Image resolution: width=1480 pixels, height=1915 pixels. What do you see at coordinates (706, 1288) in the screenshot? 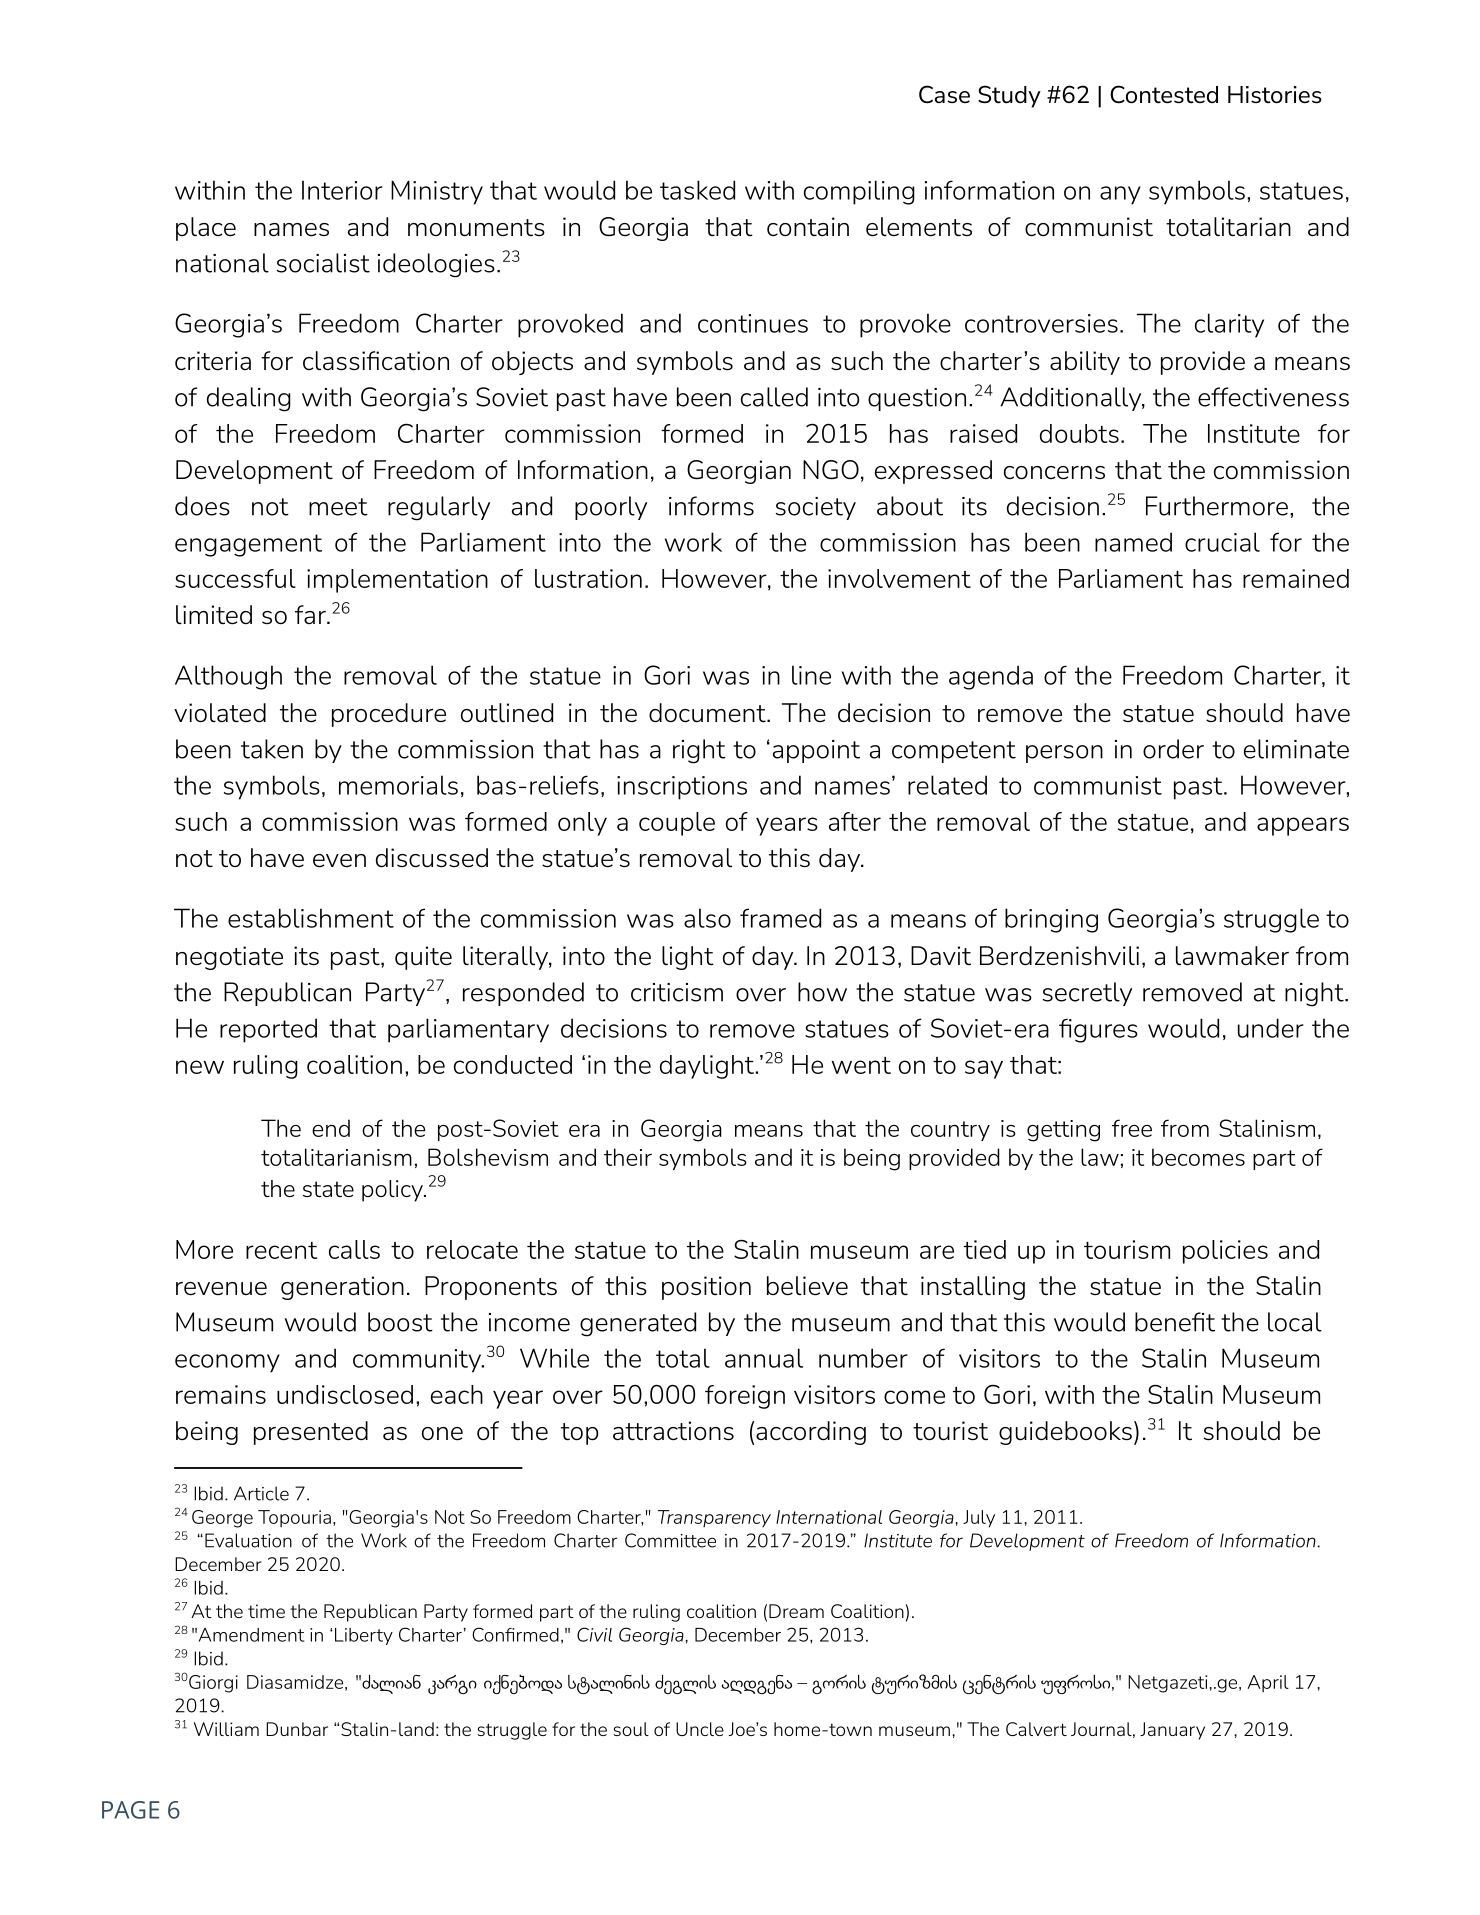
I see `position` at bounding box center [706, 1288].
